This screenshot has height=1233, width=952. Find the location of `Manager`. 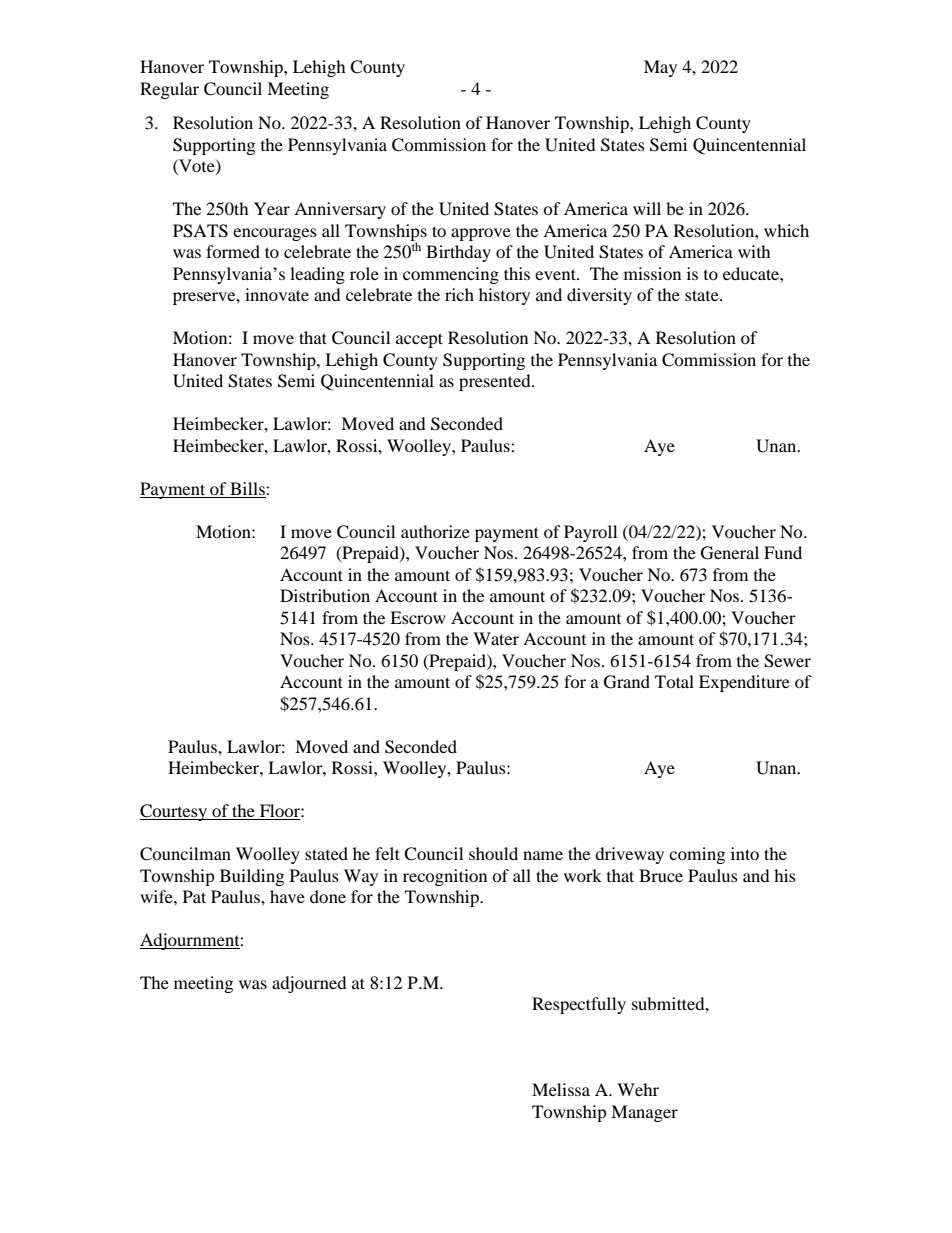

Manager is located at coordinates (644, 1113).
